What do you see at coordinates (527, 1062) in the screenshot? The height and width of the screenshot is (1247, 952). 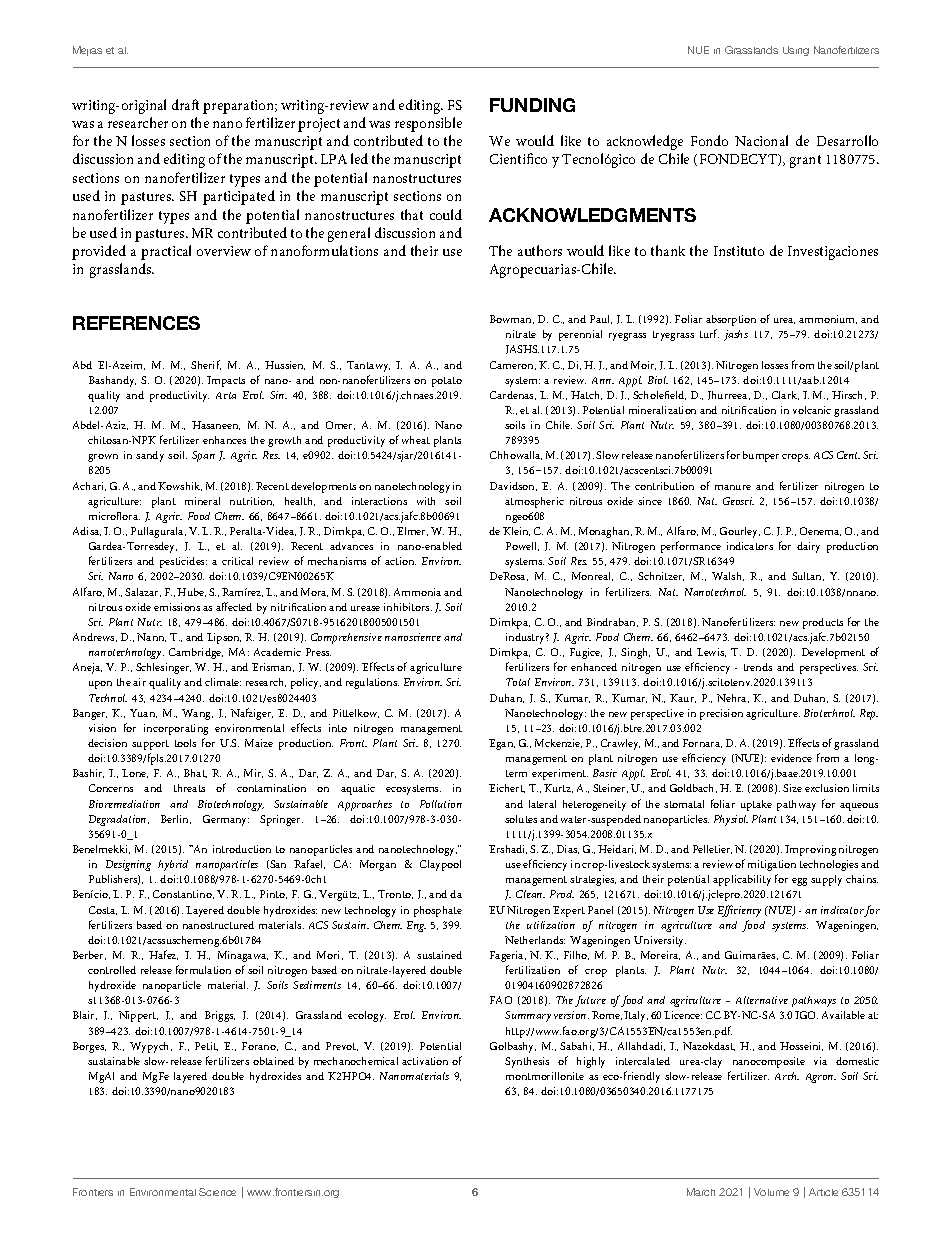 I see `Synthesis` at bounding box center [527, 1062].
